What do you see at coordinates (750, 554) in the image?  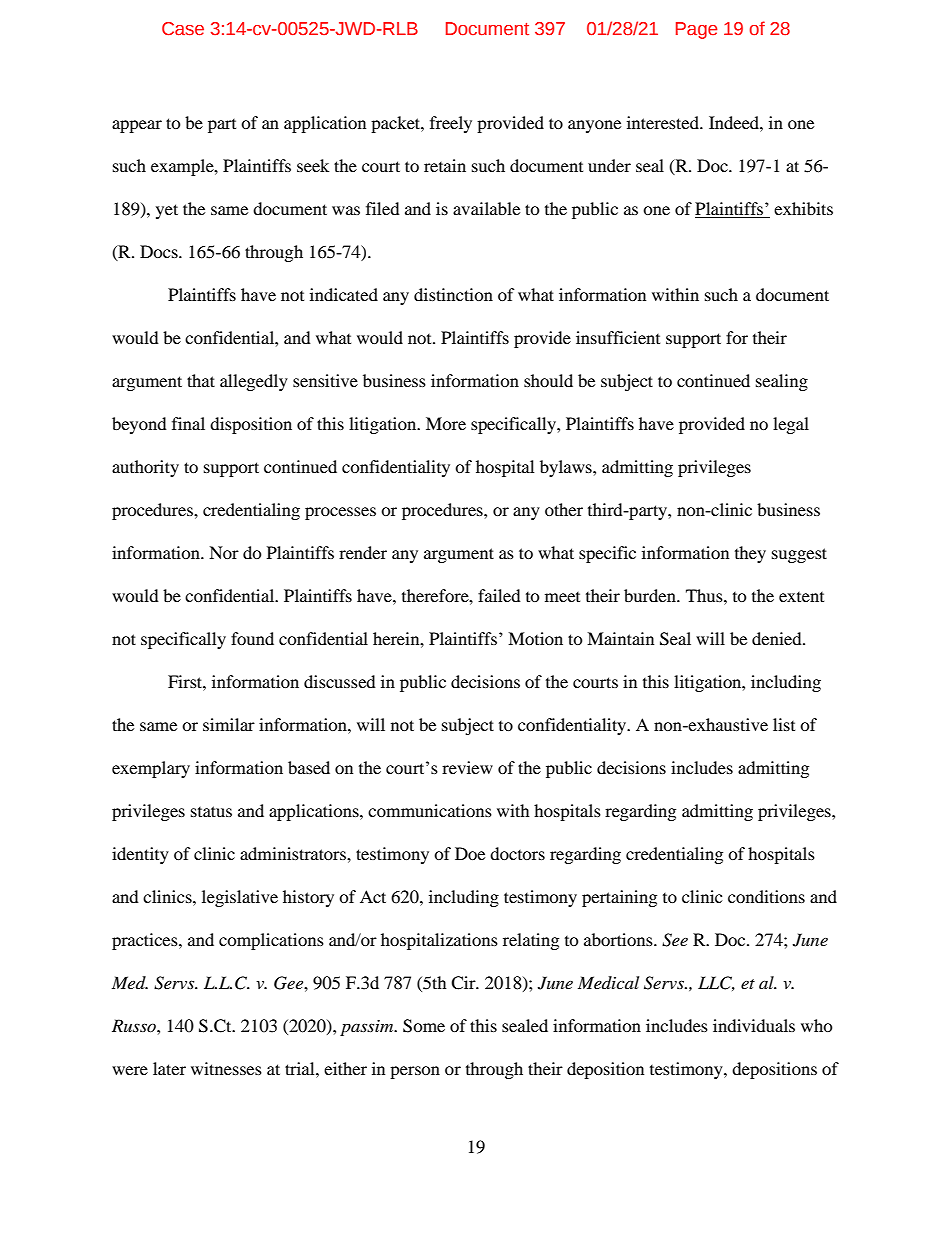 I see `they` at bounding box center [750, 554].
